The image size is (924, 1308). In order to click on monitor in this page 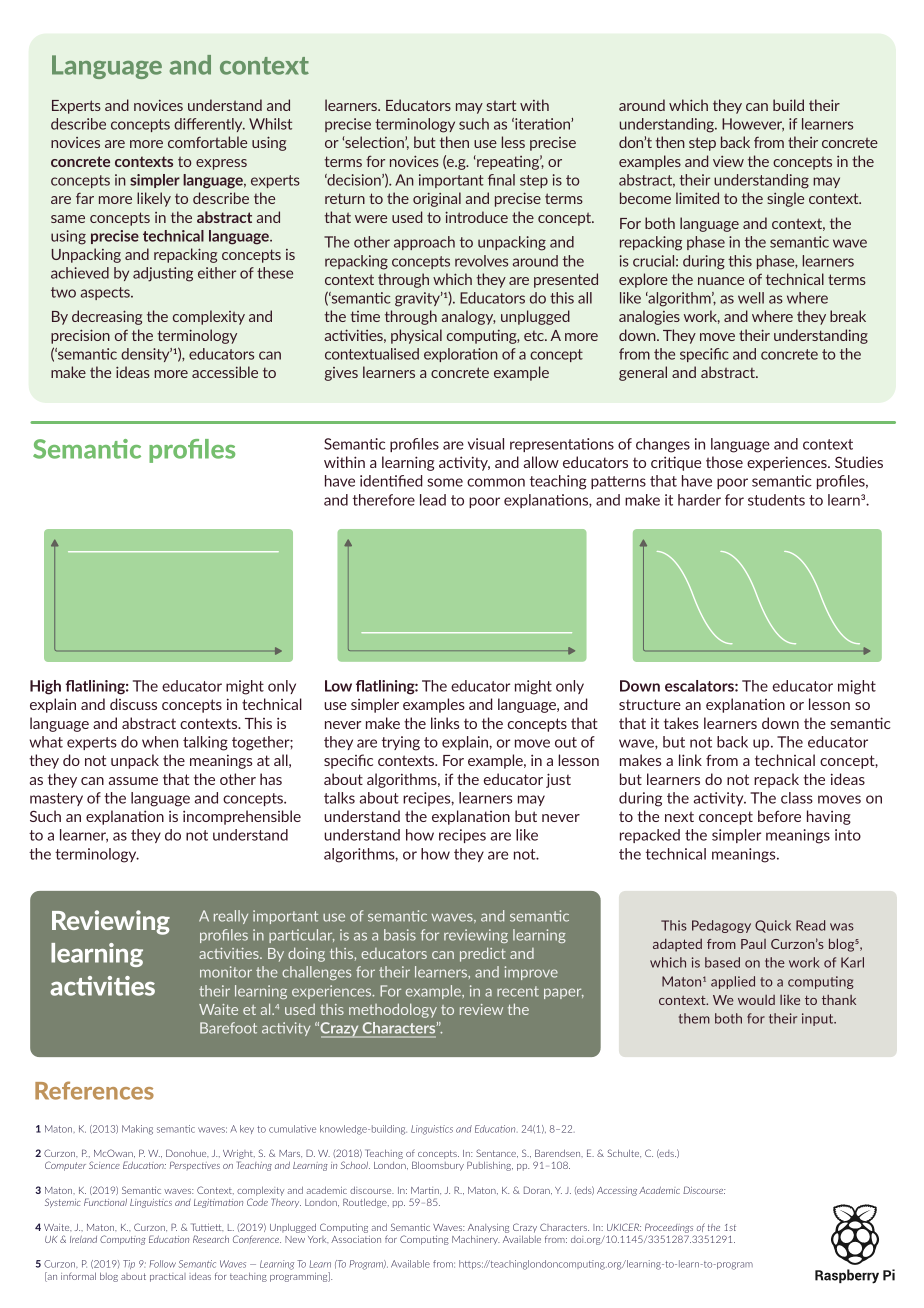, I will do `click(226, 972)`.
